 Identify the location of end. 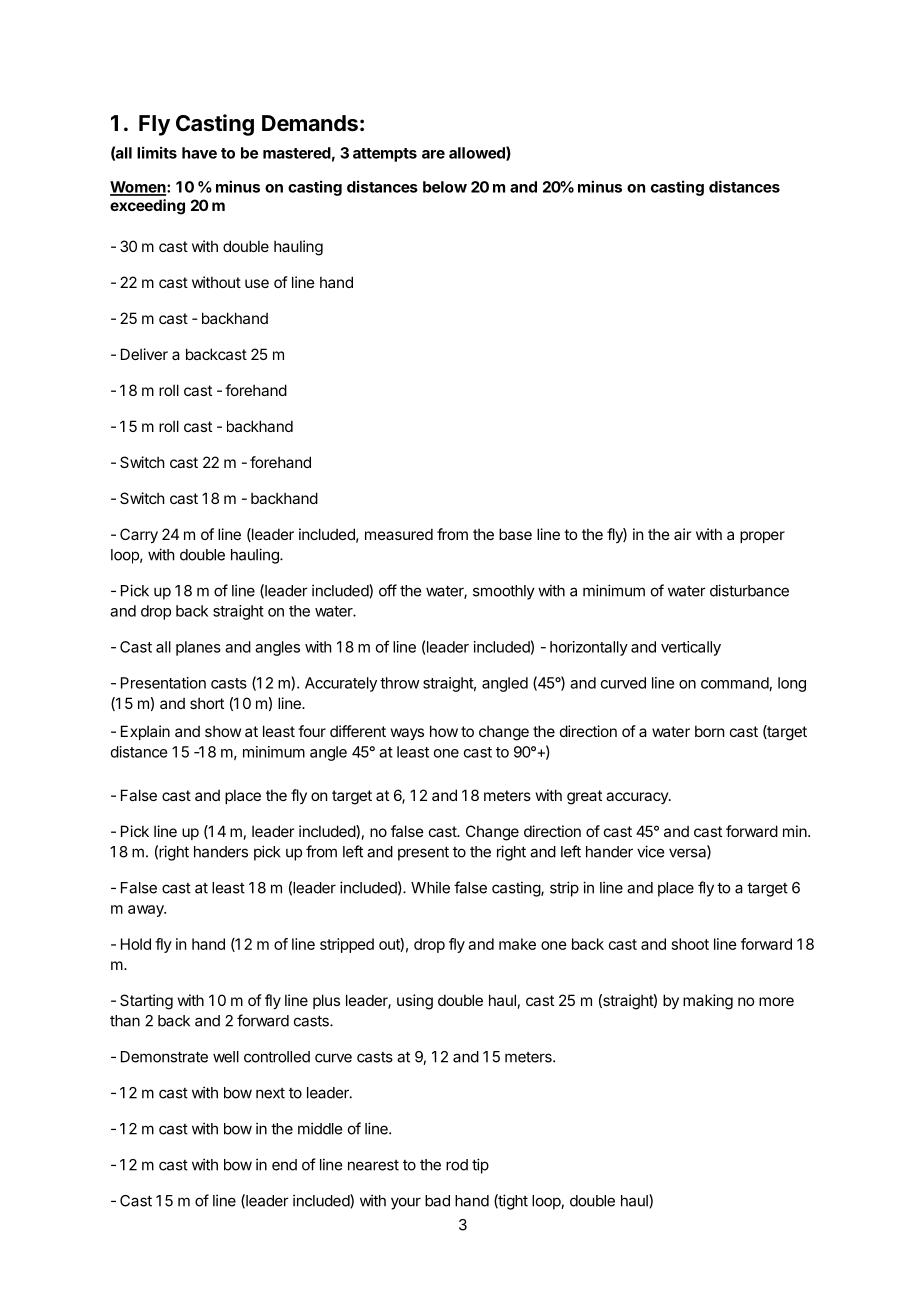
(284, 1165).
